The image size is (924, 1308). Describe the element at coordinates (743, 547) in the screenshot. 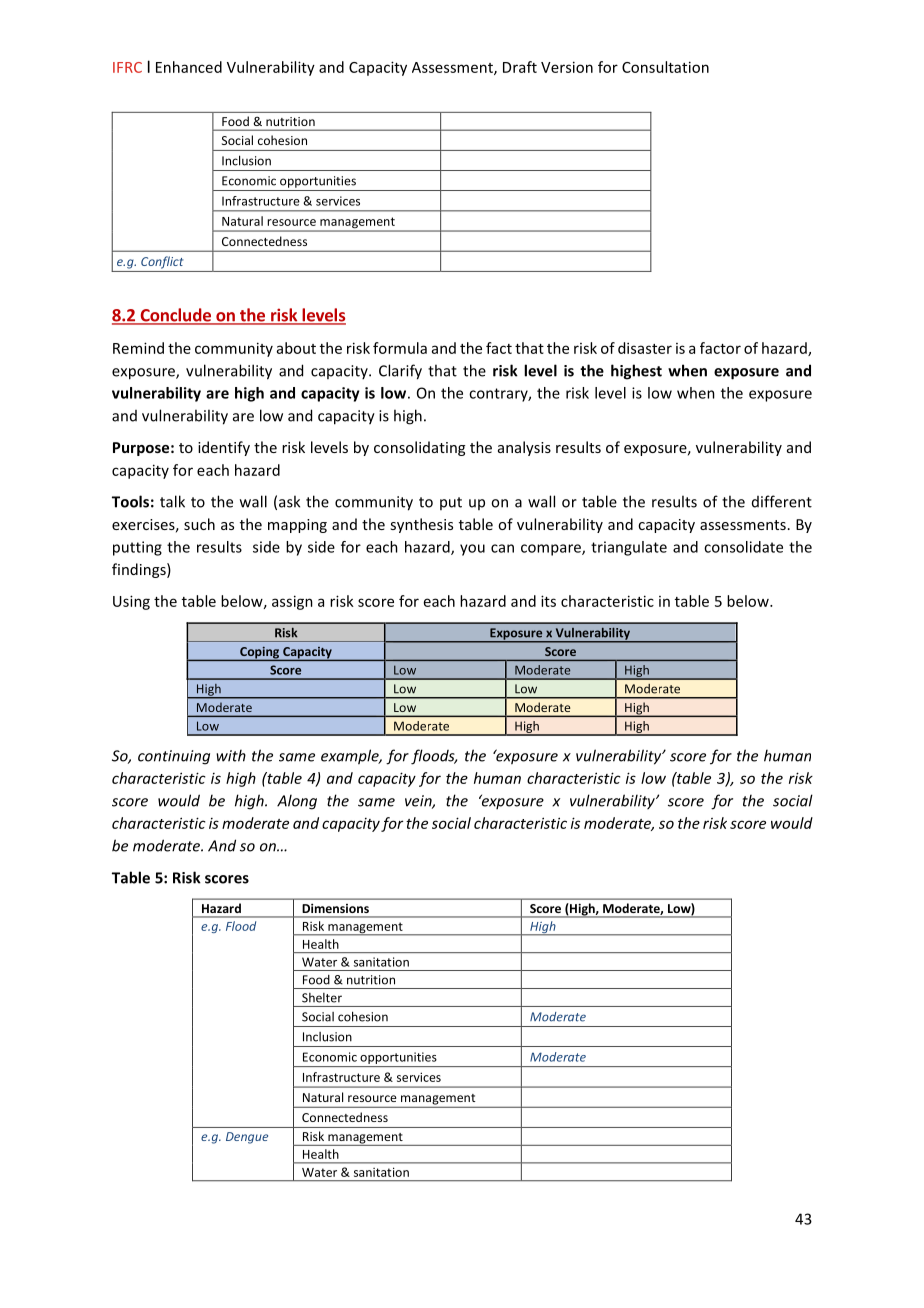

I see `consolidate` at that location.
